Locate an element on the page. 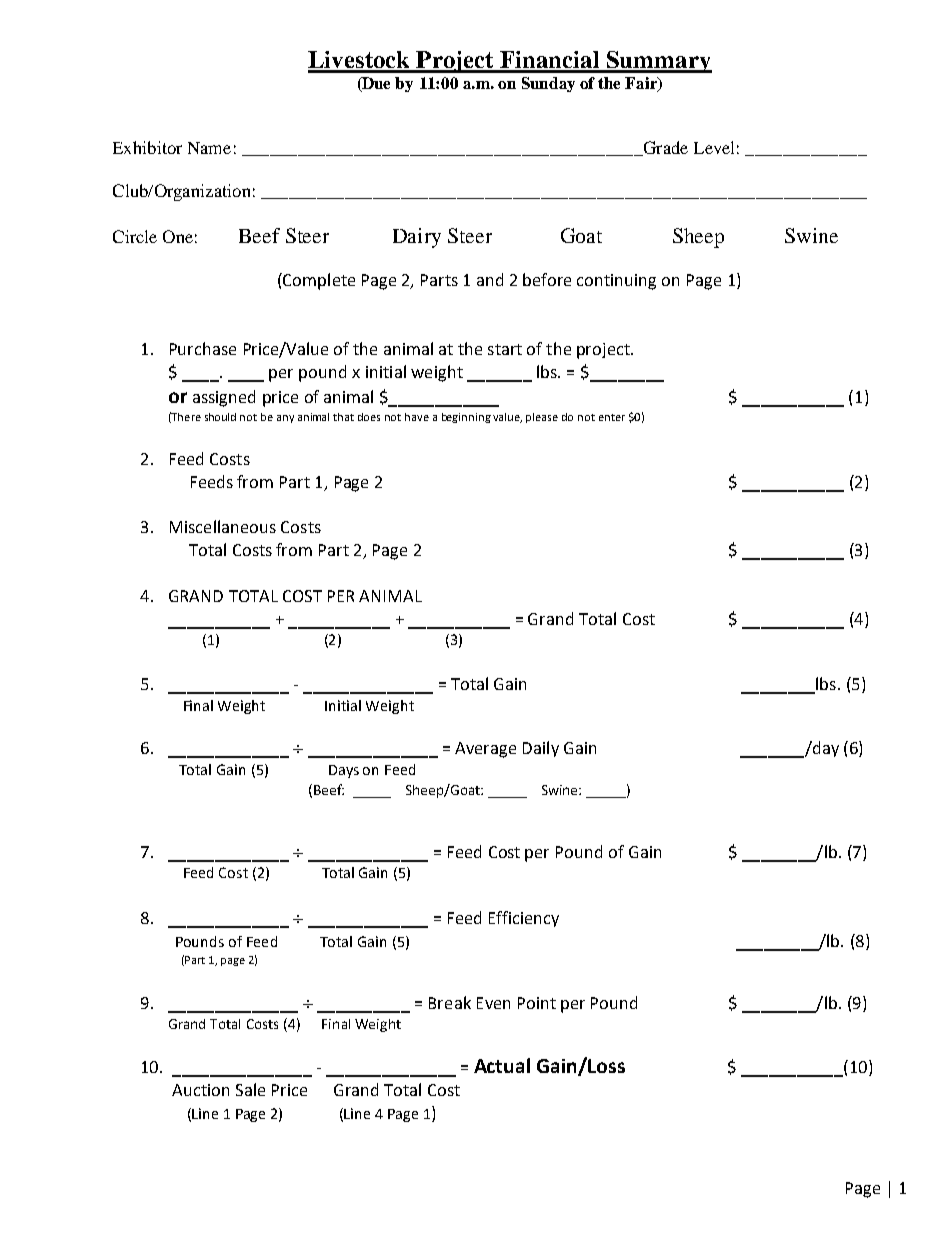 This page has width=952, height=1233. have is located at coordinates (417, 417).
